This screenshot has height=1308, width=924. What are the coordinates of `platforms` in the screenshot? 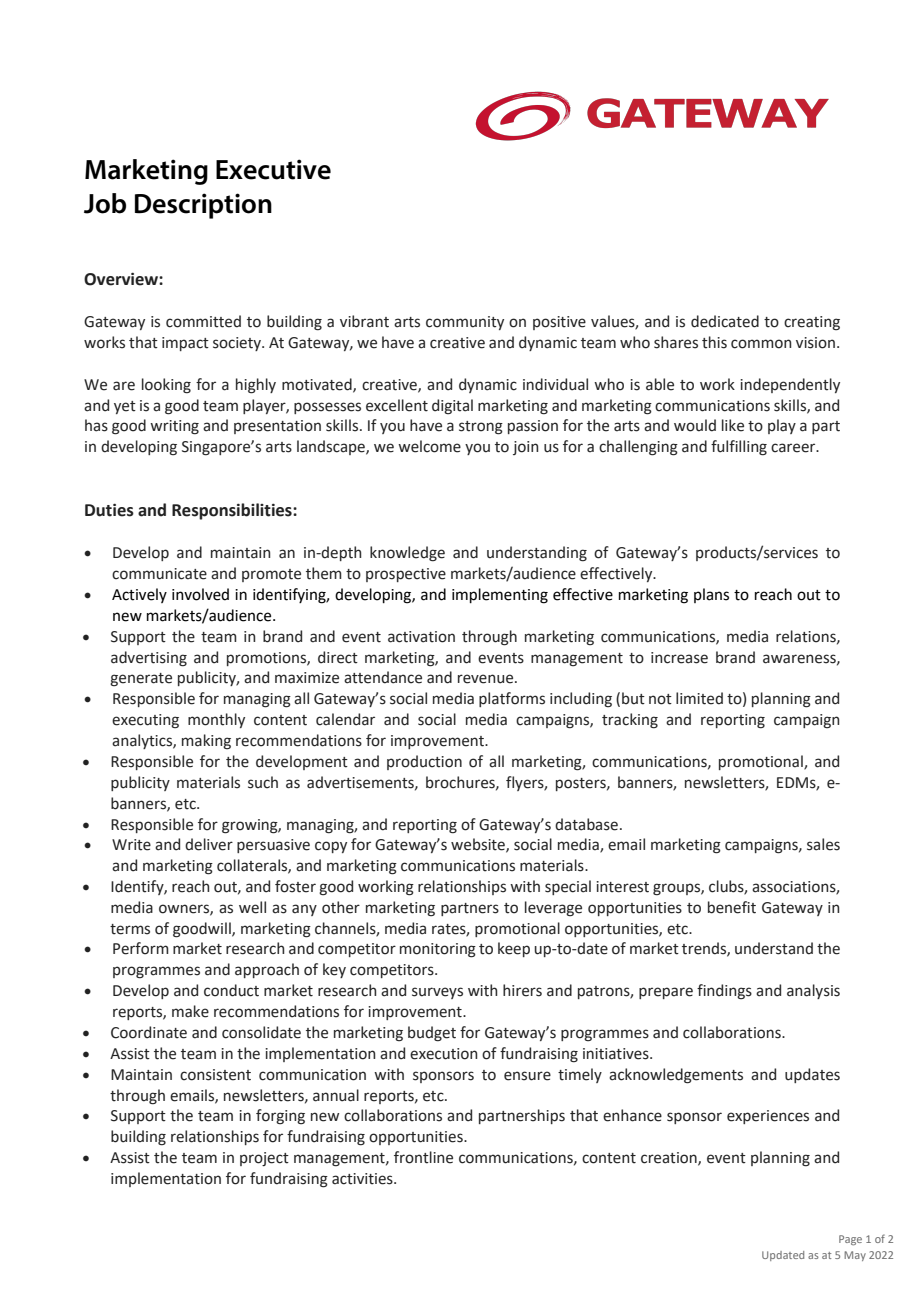 It's located at (512, 699).
